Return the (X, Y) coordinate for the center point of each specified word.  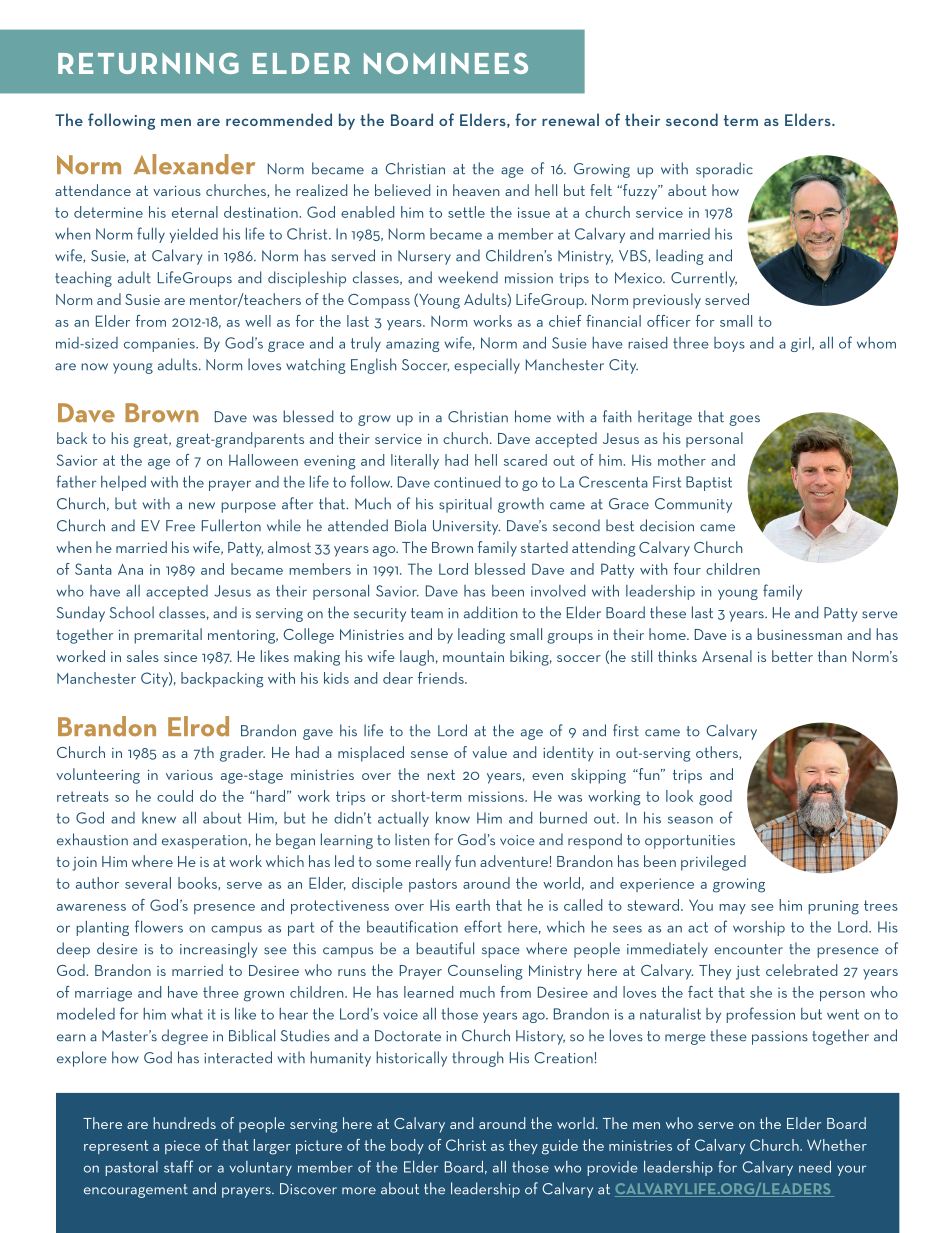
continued (467, 482)
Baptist (709, 483)
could (175, 796)
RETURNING (148, 63)
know (453, 817)
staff (178, 1166)
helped (123, 483)
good (715, 798)
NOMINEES (446, 63)
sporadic (724, 170)
